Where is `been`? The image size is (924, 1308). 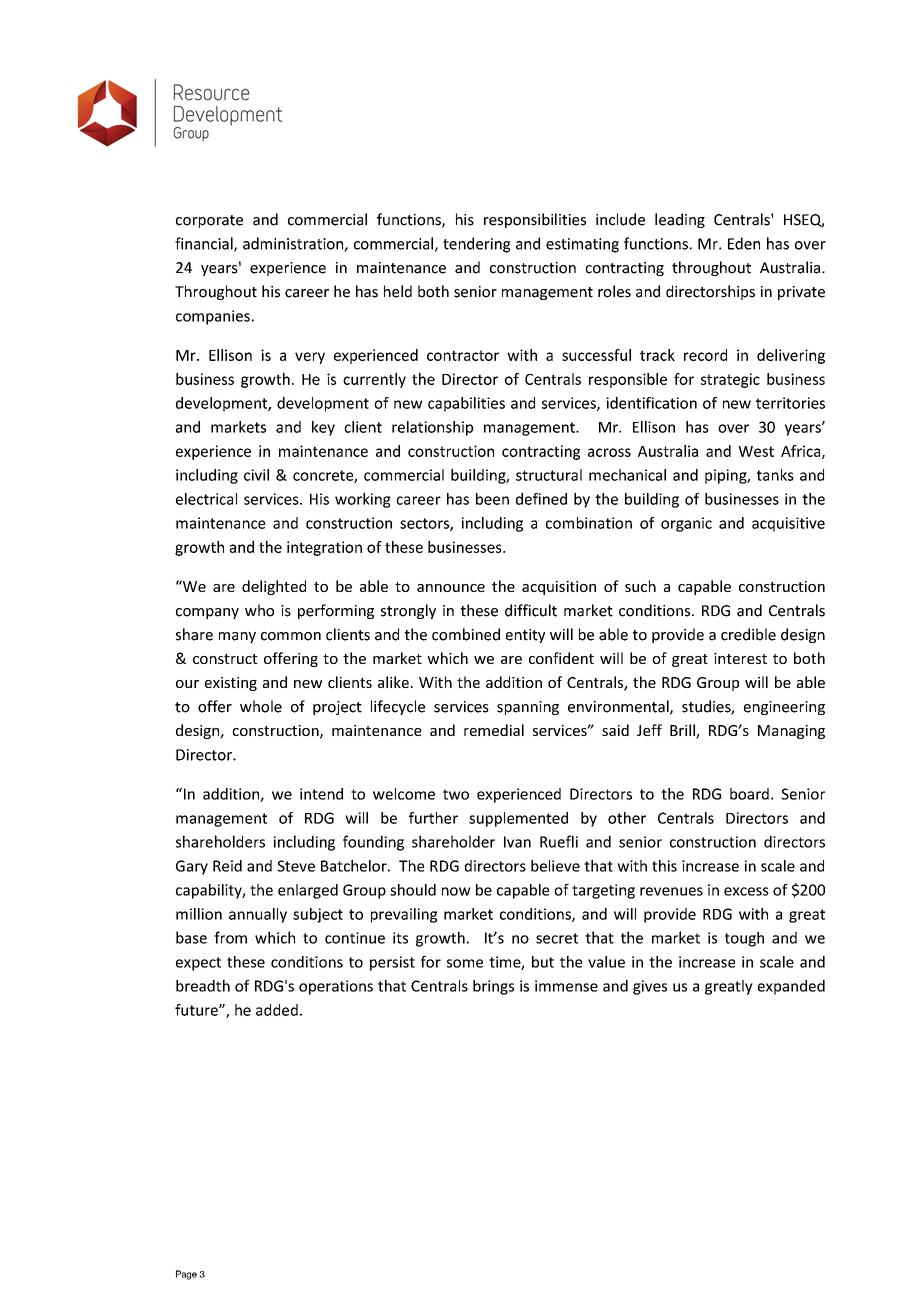 been is located at coordinates (492, 499).
